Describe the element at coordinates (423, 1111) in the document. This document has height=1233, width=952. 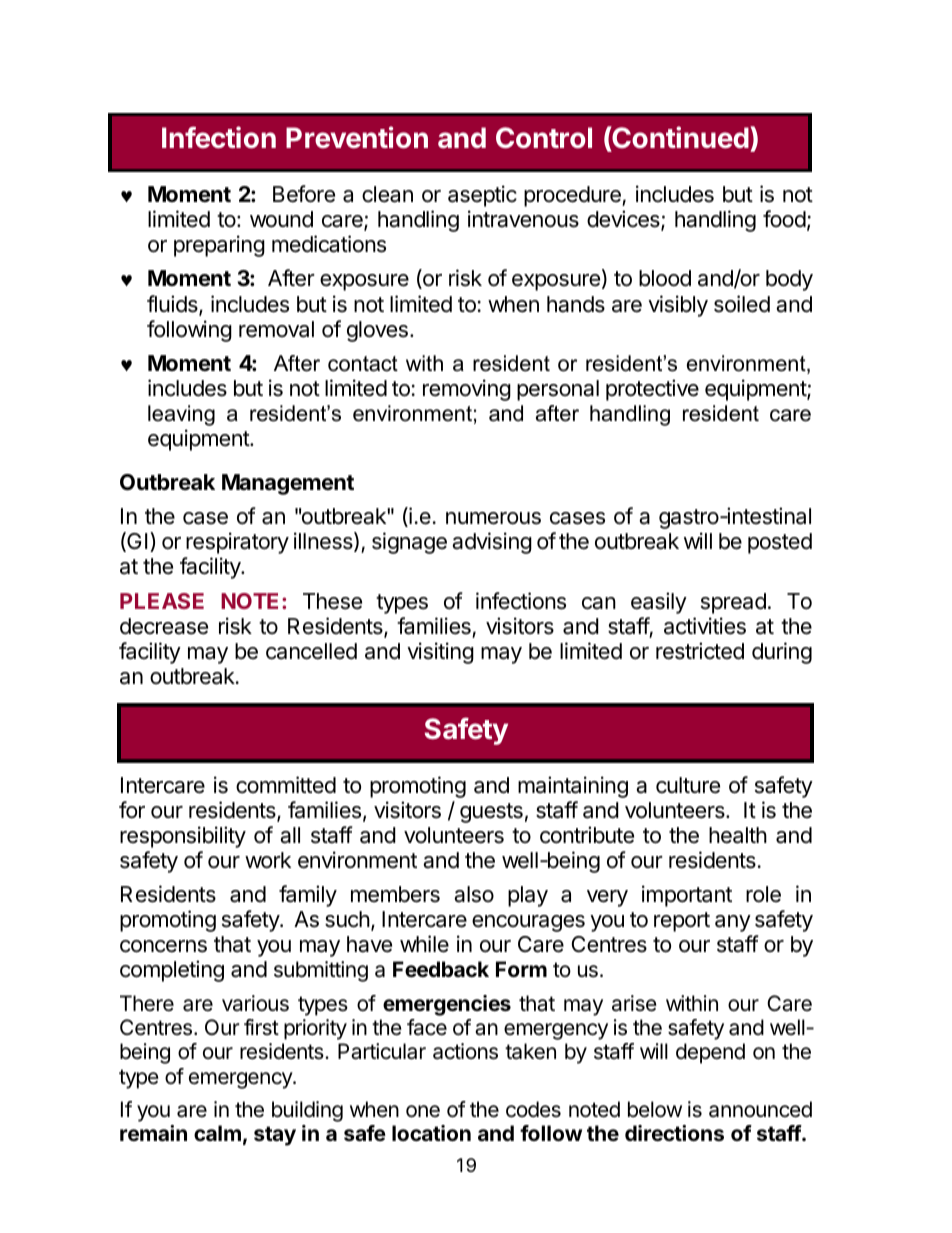
I see `one` at that location.
